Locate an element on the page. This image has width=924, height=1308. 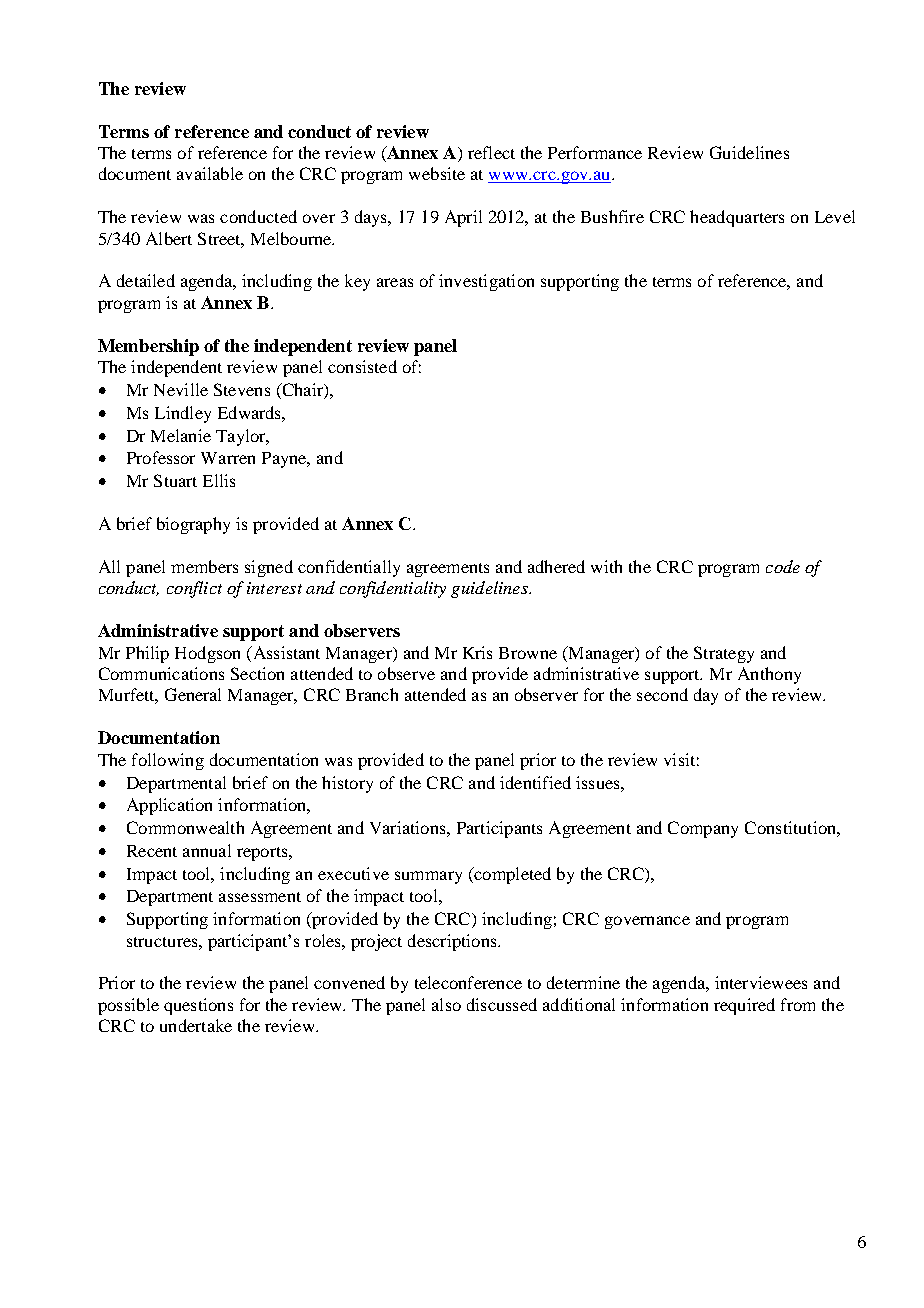
reflect is located at coordinates (491, 152).
